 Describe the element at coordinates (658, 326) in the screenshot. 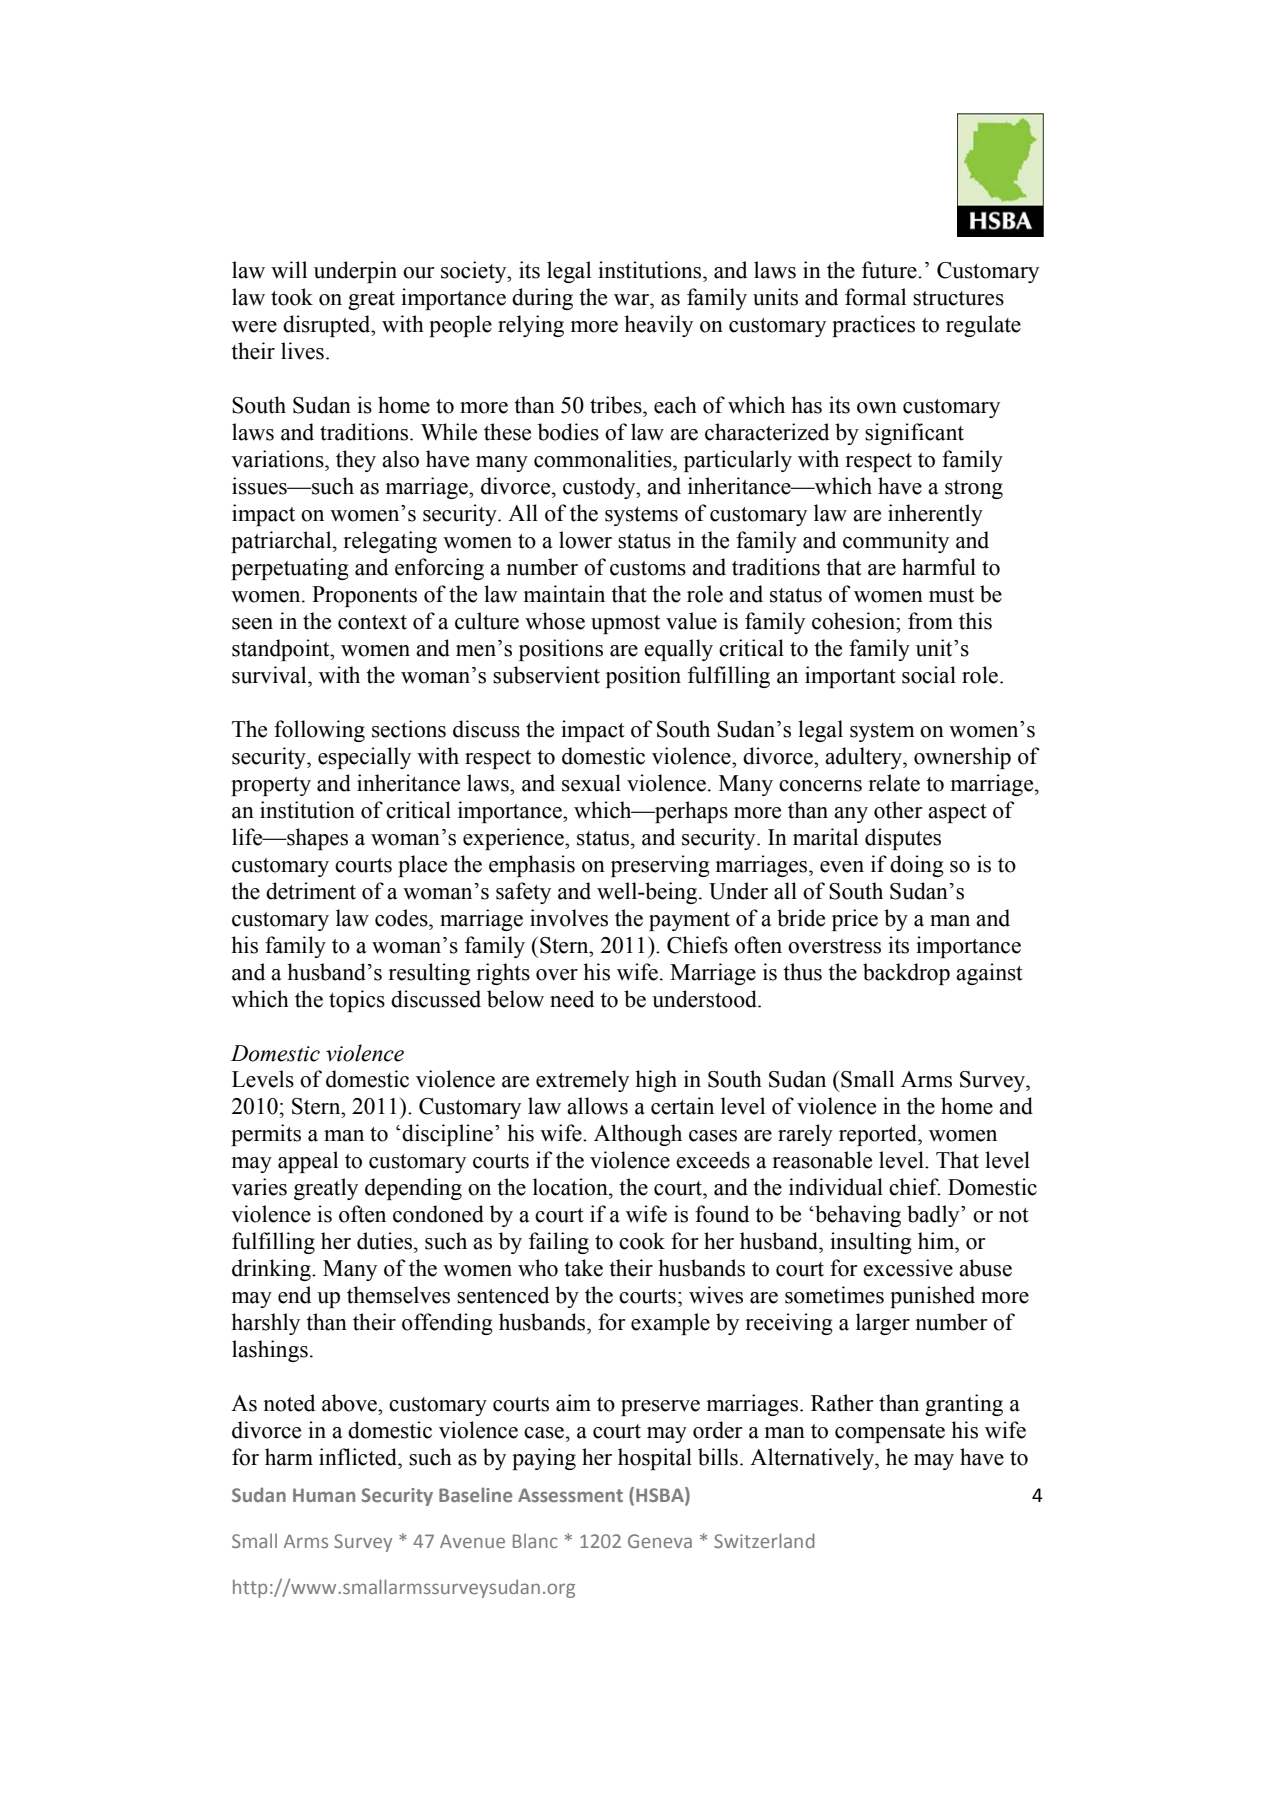

I see `heavily` at that location.
